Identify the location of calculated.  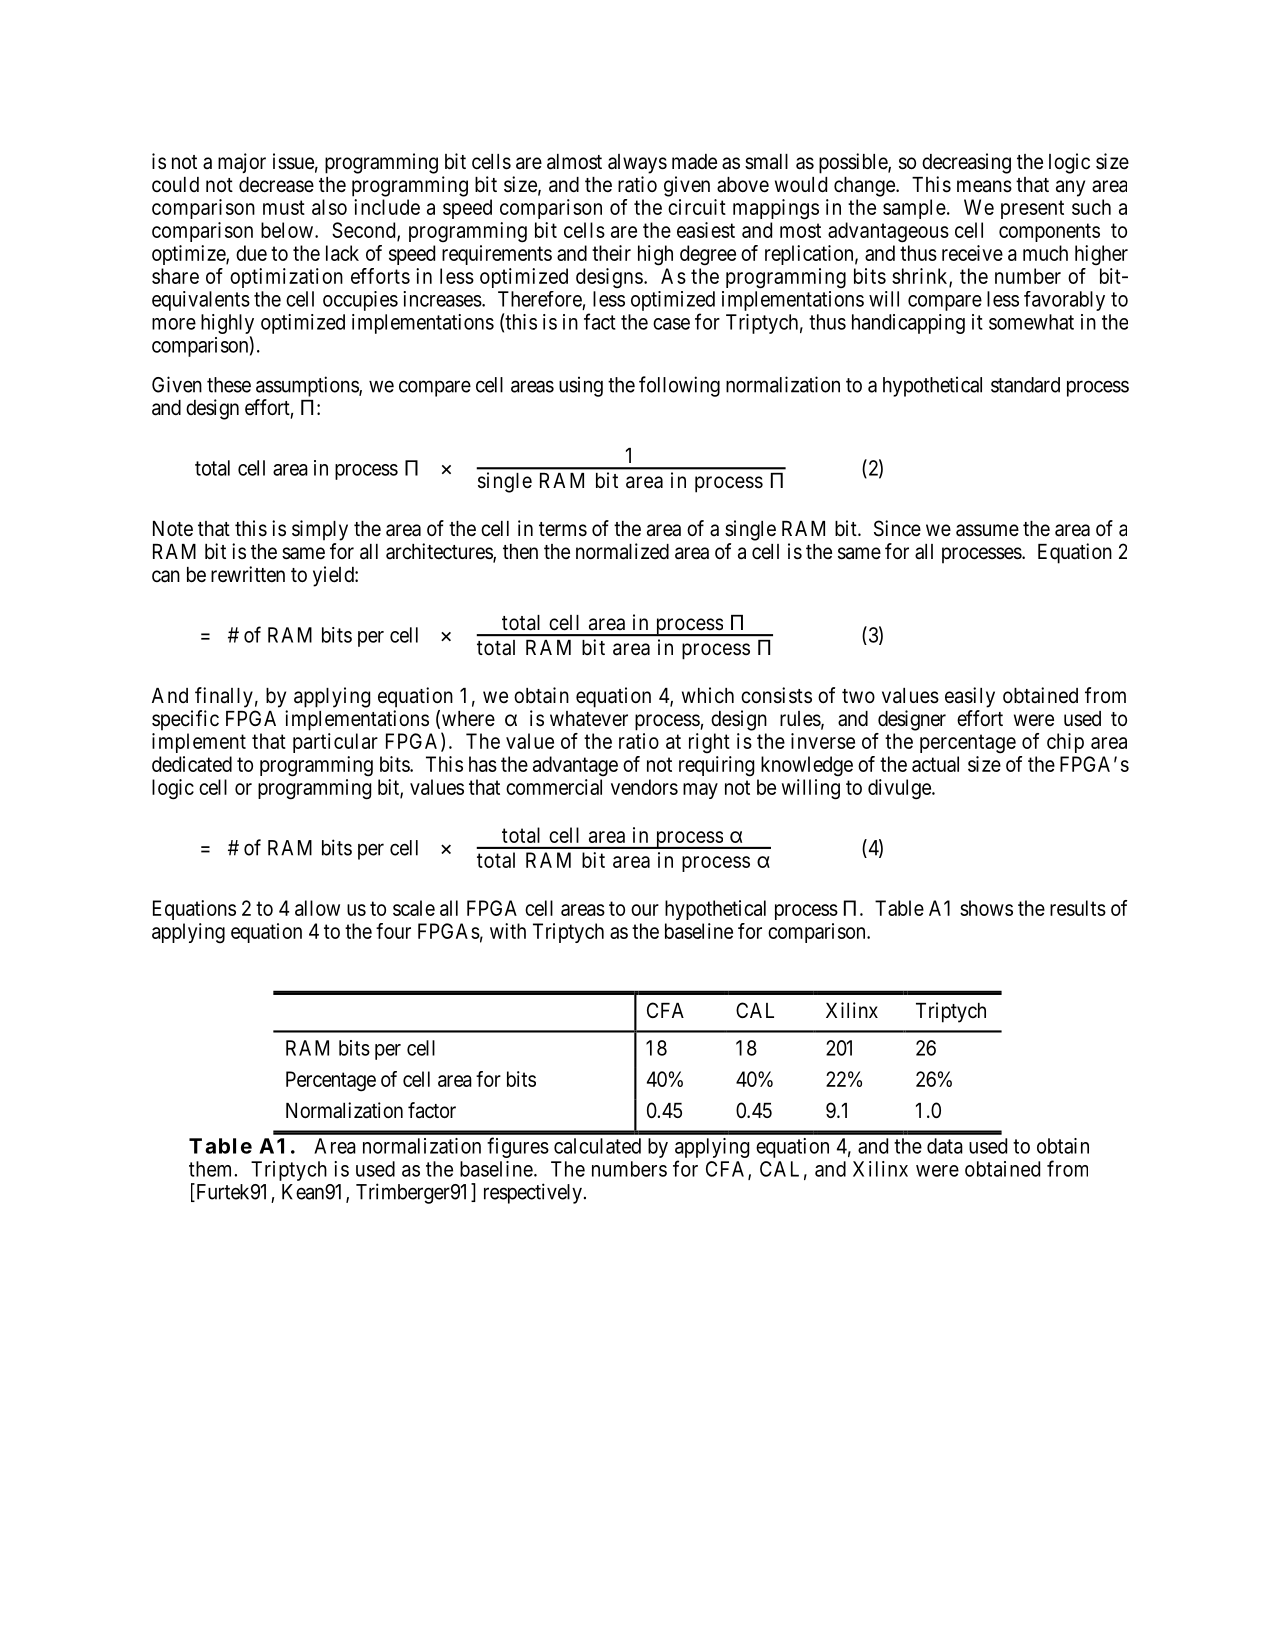
(597, 1146).
